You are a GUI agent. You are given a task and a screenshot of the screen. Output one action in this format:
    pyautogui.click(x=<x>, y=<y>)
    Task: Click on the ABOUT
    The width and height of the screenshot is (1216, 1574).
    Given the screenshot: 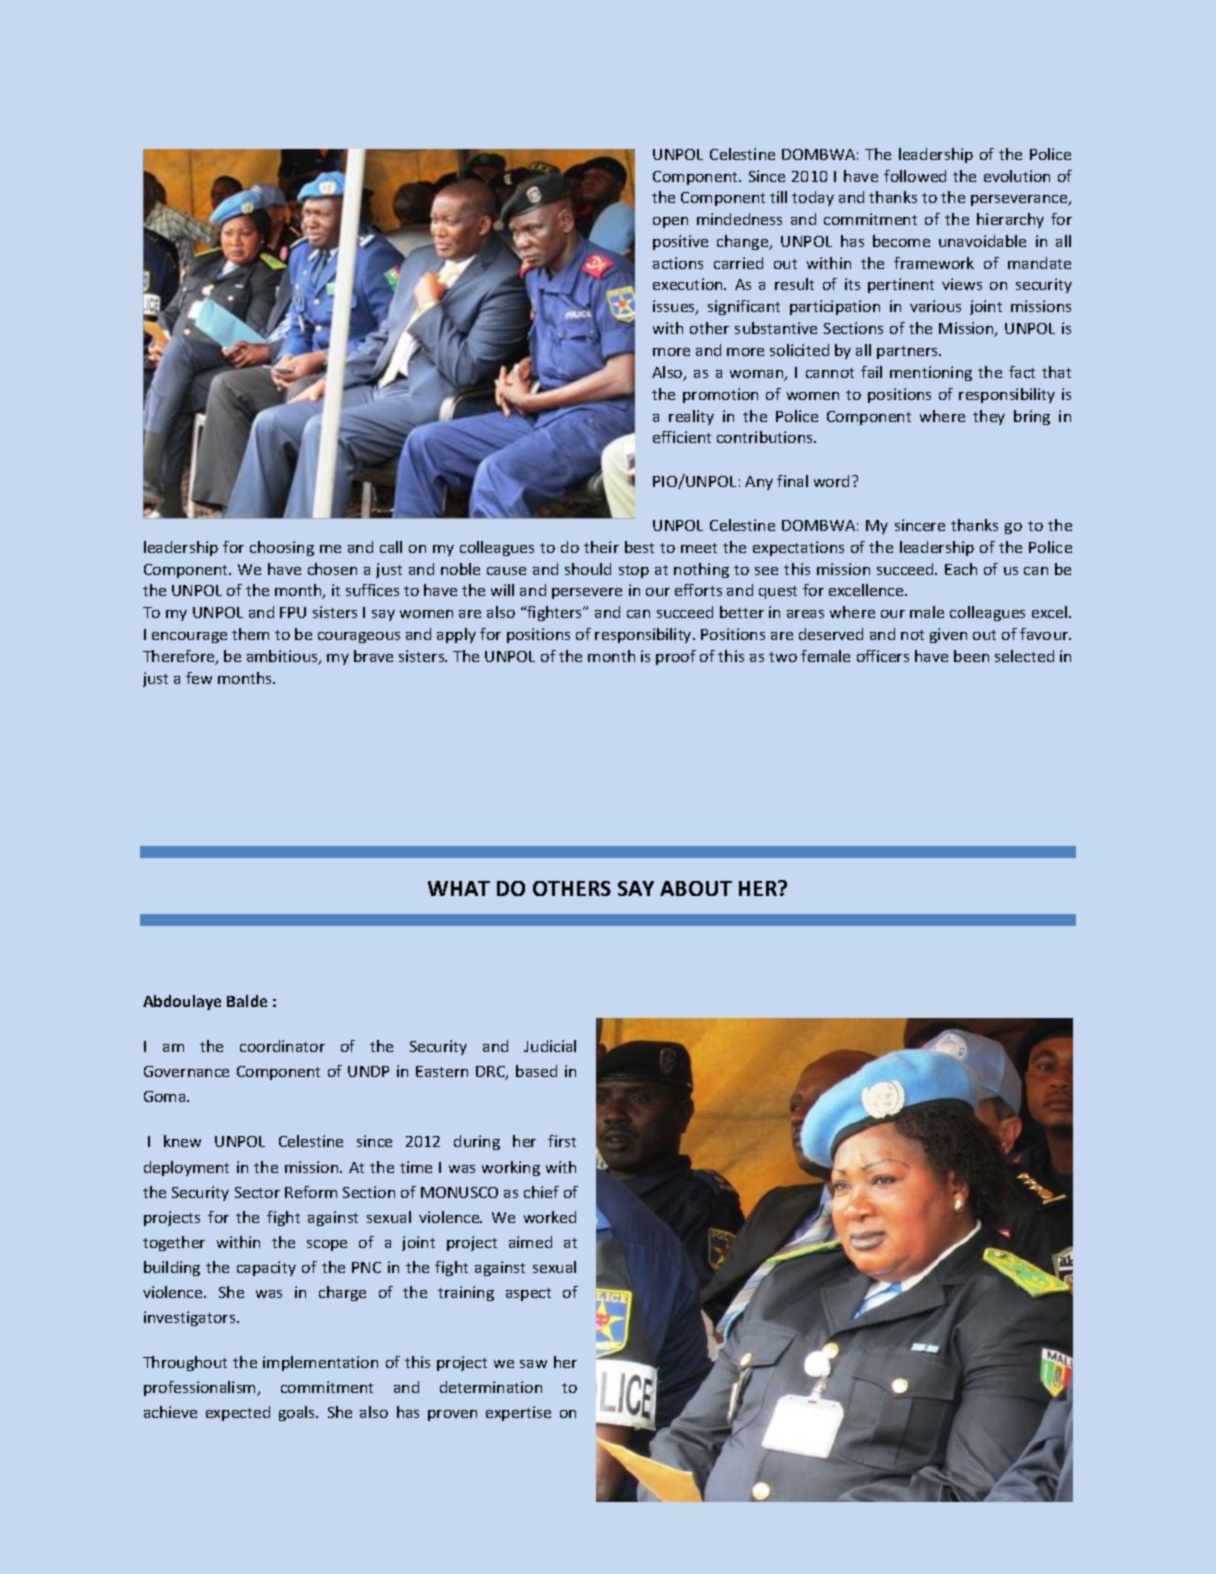 What is the action you would take?
    pyautogui.click(x=696, y=888)
